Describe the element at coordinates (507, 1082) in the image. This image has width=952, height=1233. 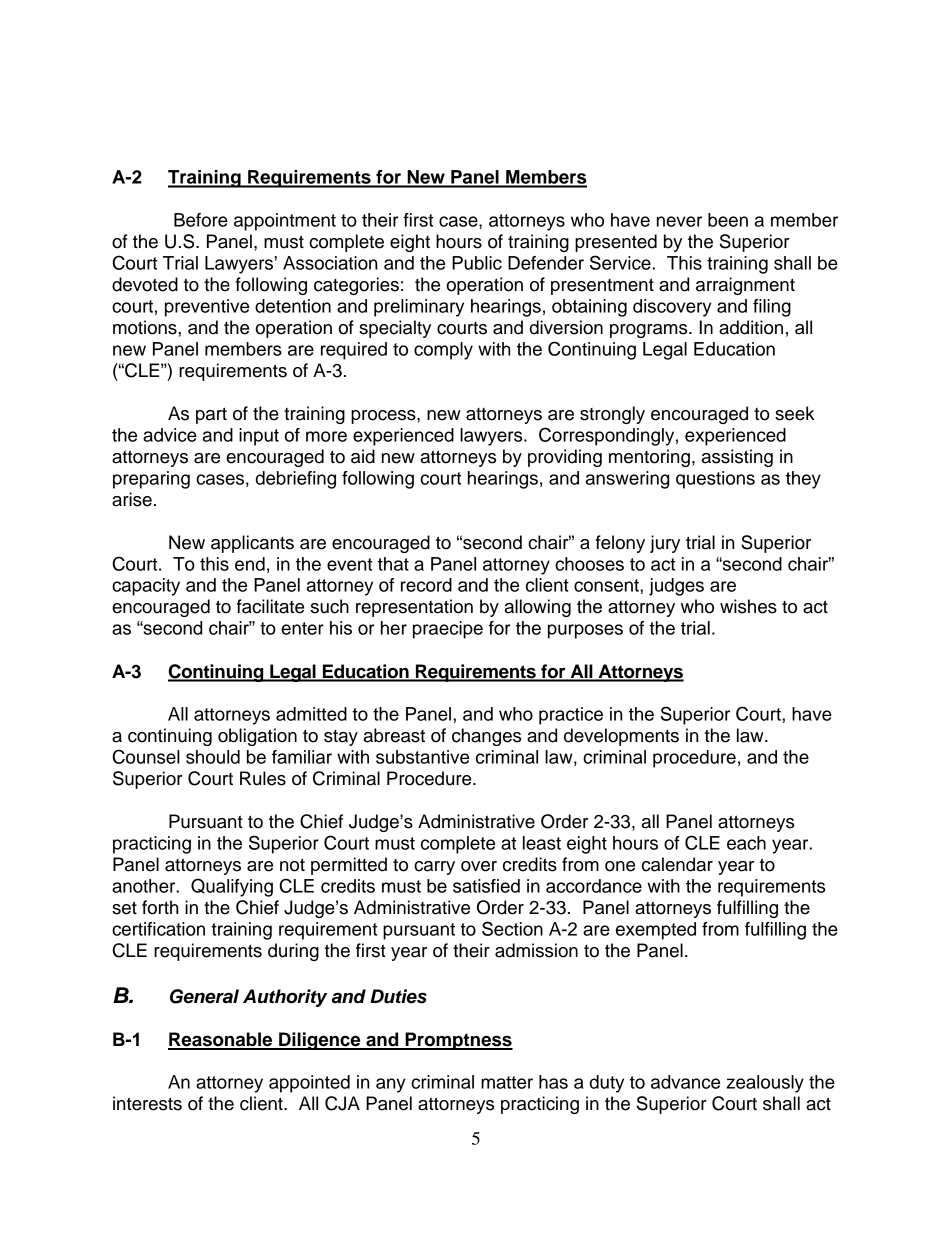
I see `matter` at that location.
